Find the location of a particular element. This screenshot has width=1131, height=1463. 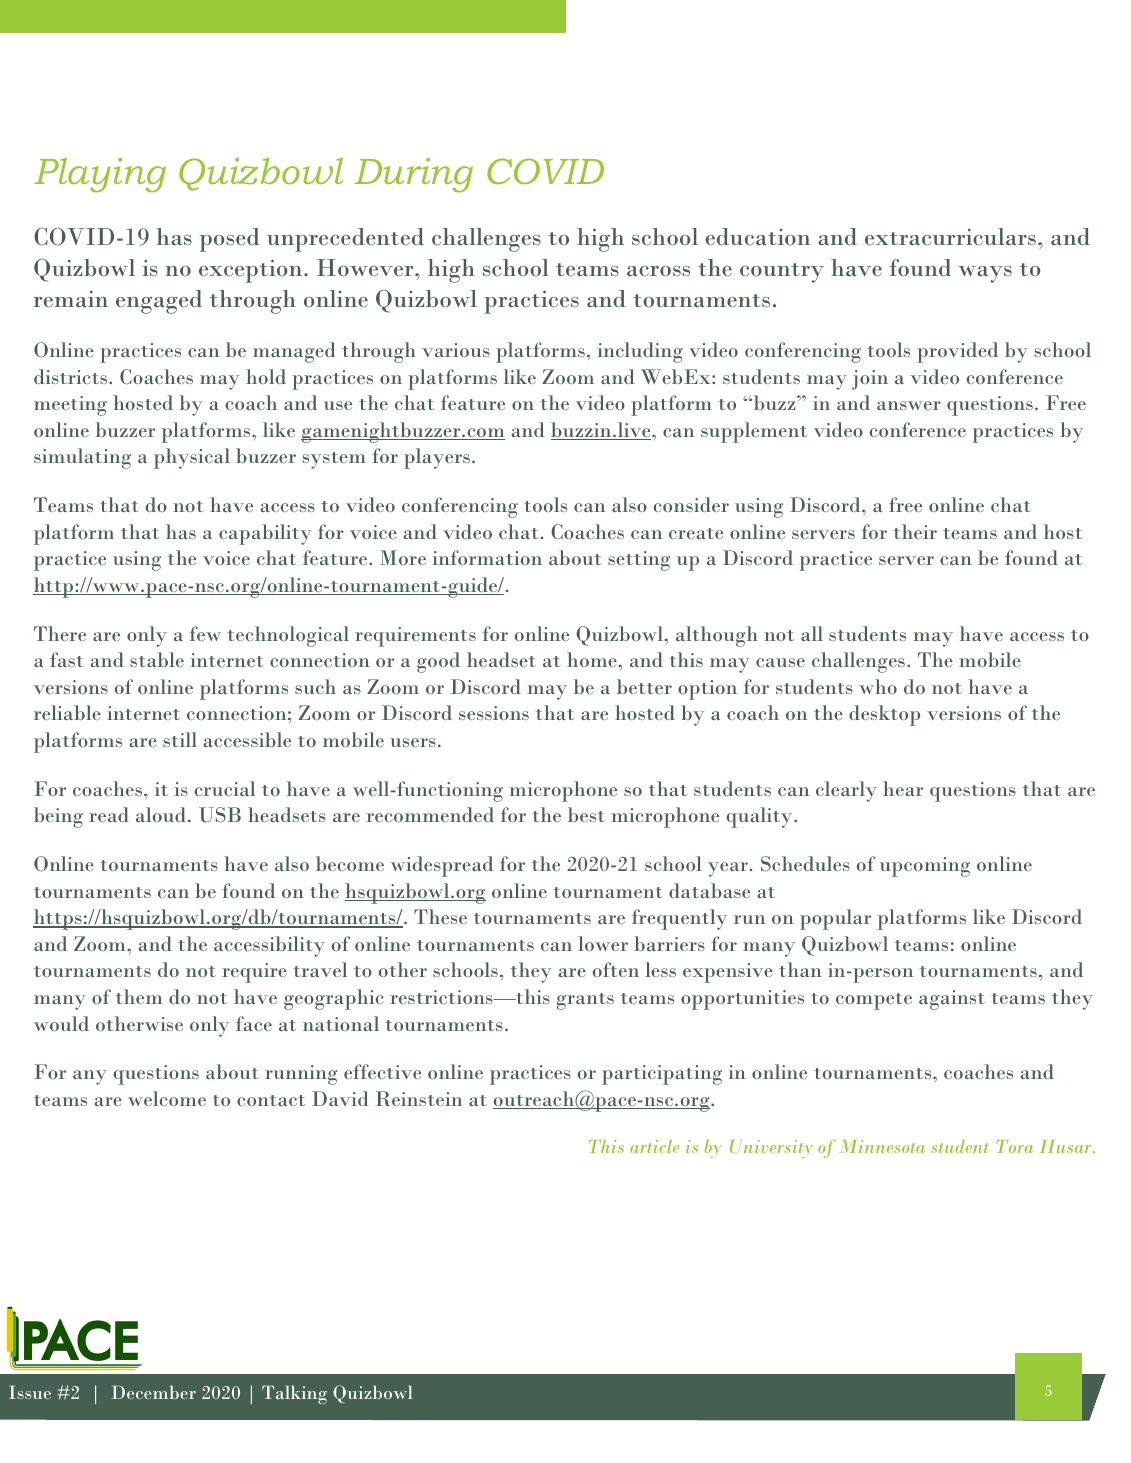

During is located at coordinates (414, 175).
